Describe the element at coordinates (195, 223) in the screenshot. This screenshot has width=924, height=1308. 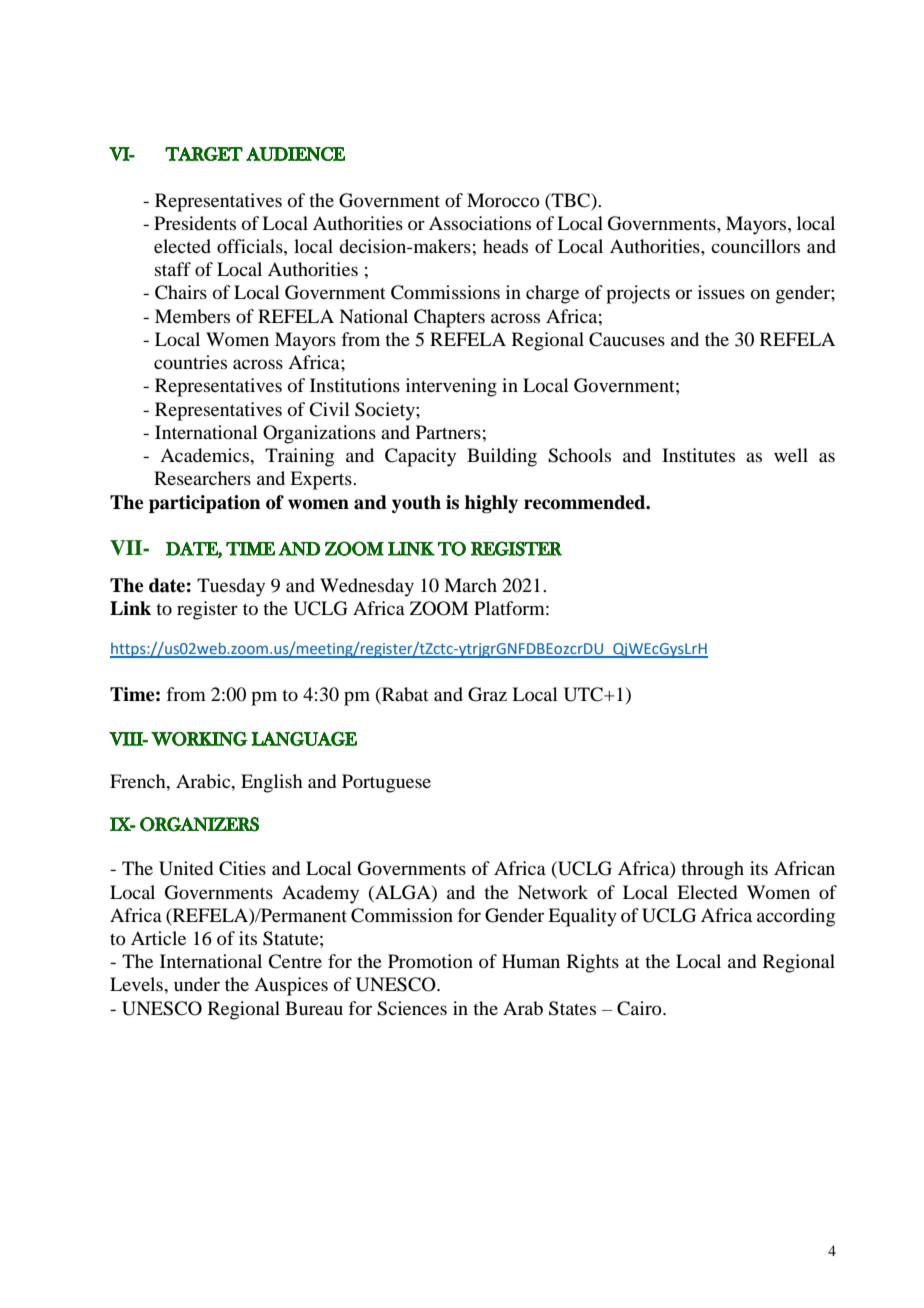
I see `Presidents` at that location.
